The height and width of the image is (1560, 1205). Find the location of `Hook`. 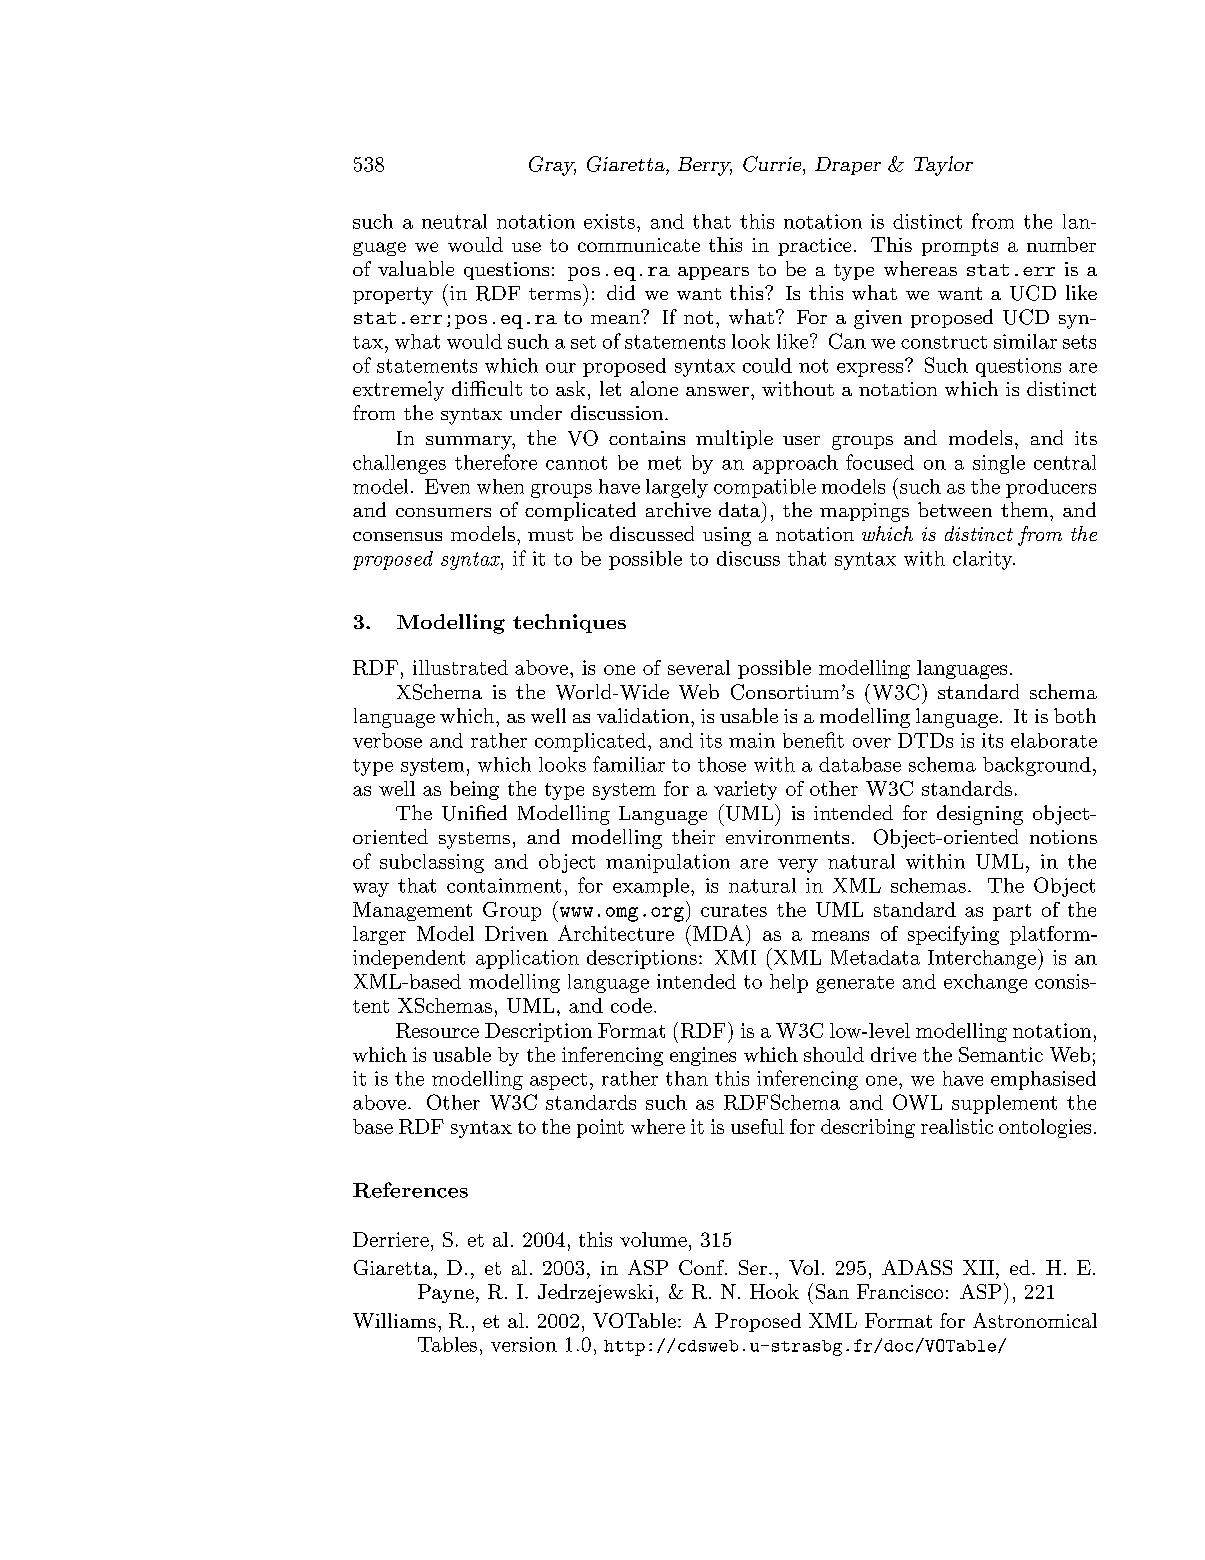

Hook is located at coordinates (774, 1291).
